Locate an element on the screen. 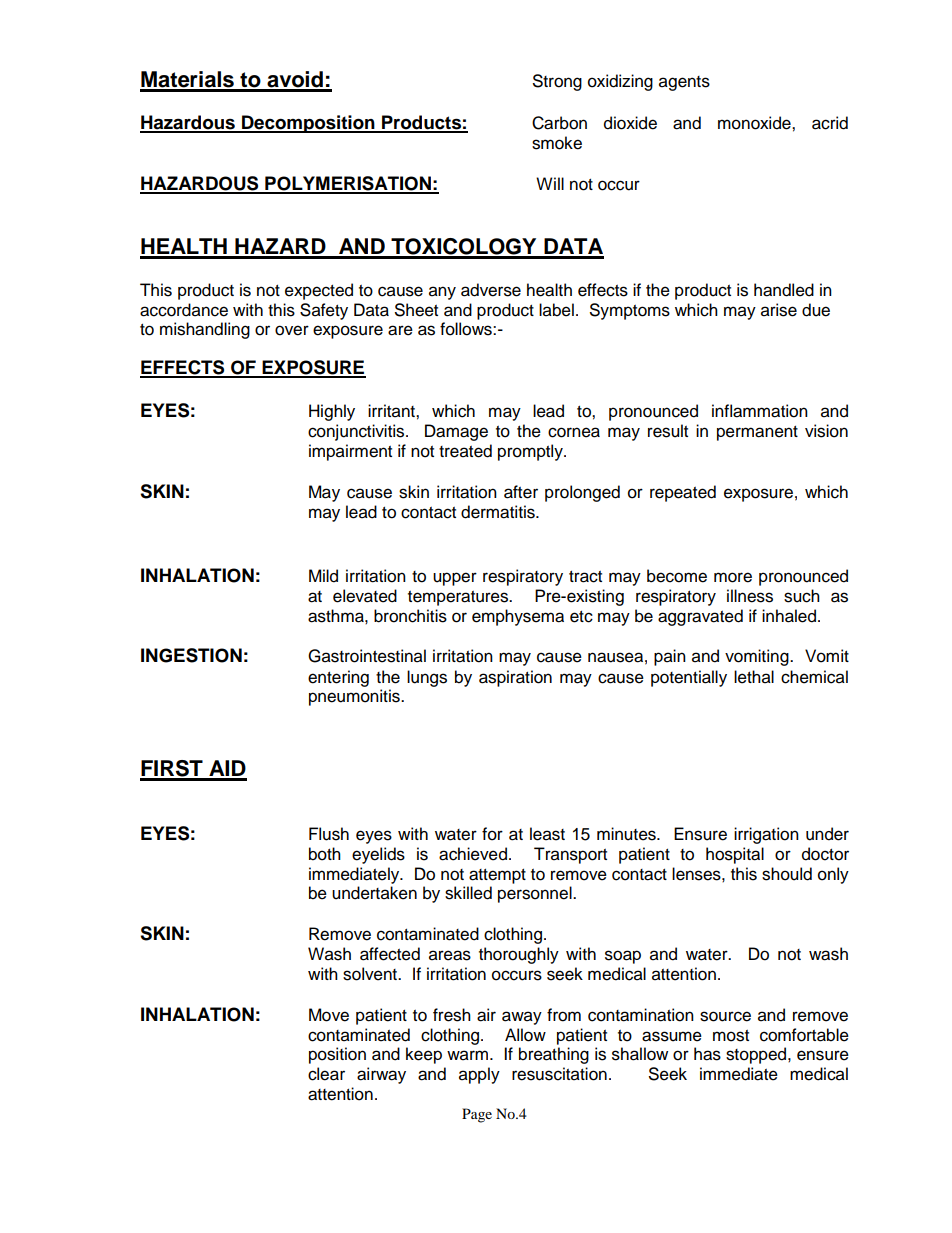  achieved is located at coordinates (473, 854).
